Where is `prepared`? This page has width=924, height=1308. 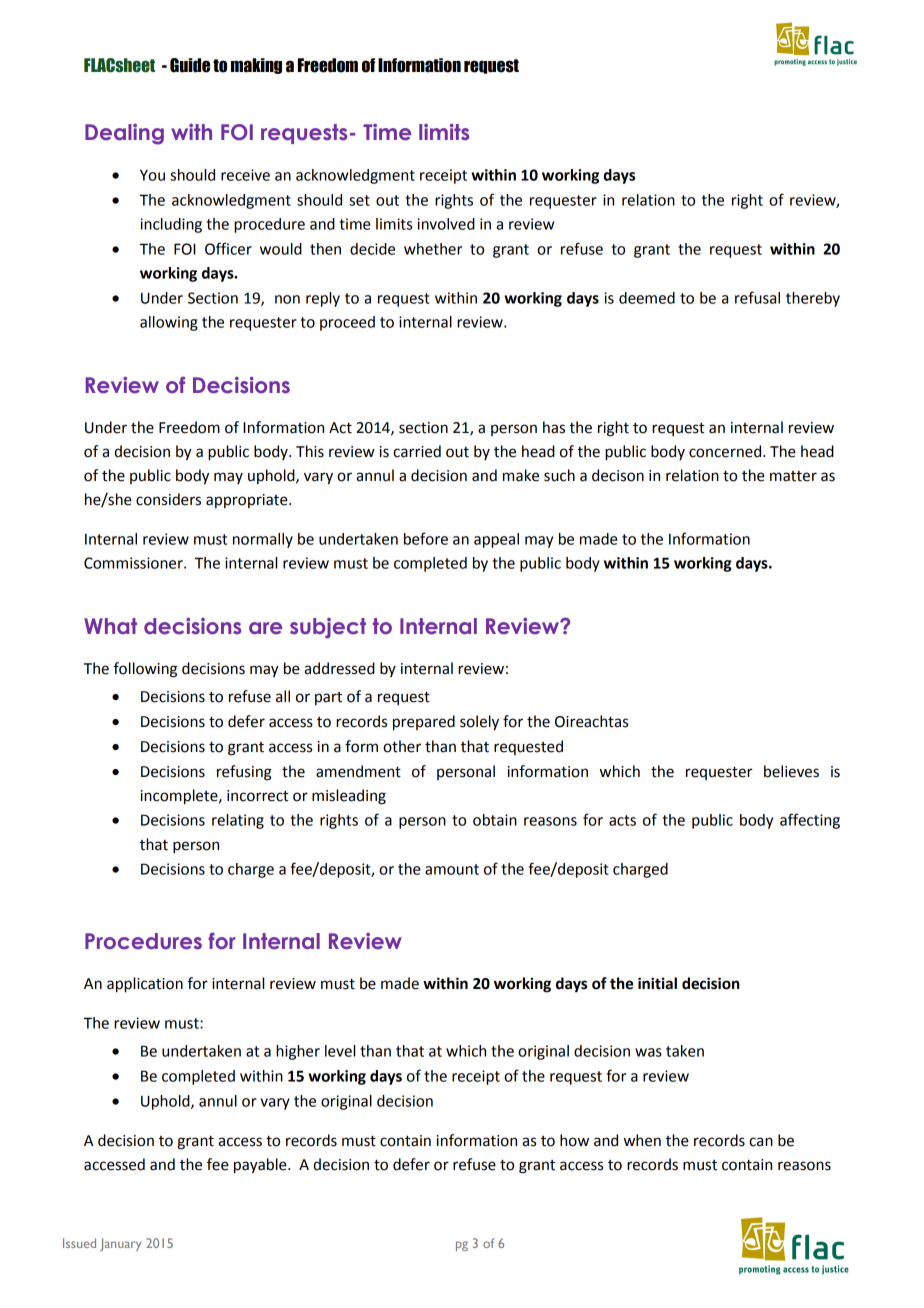 prepared is located at coordinates (424, 723).
